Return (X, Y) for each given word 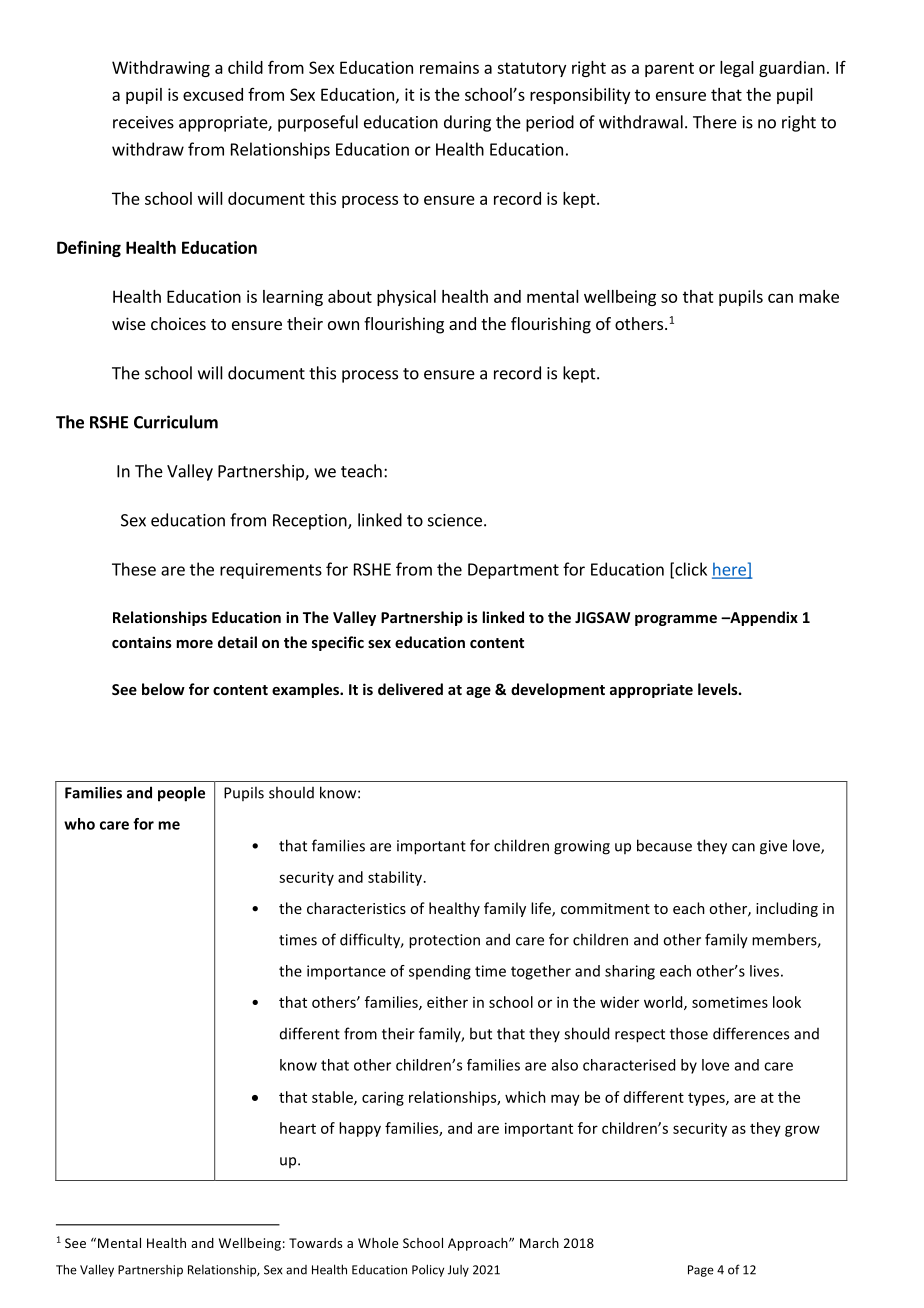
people (181, 794)
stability (396, 878)
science (455, 520)
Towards (315, 1243)
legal (737, 69)
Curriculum (176, 422)
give (773, 847)
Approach (479, 1244)
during (467, 123)
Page (701, 1271)
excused (213, 94)
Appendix (763, 618)
